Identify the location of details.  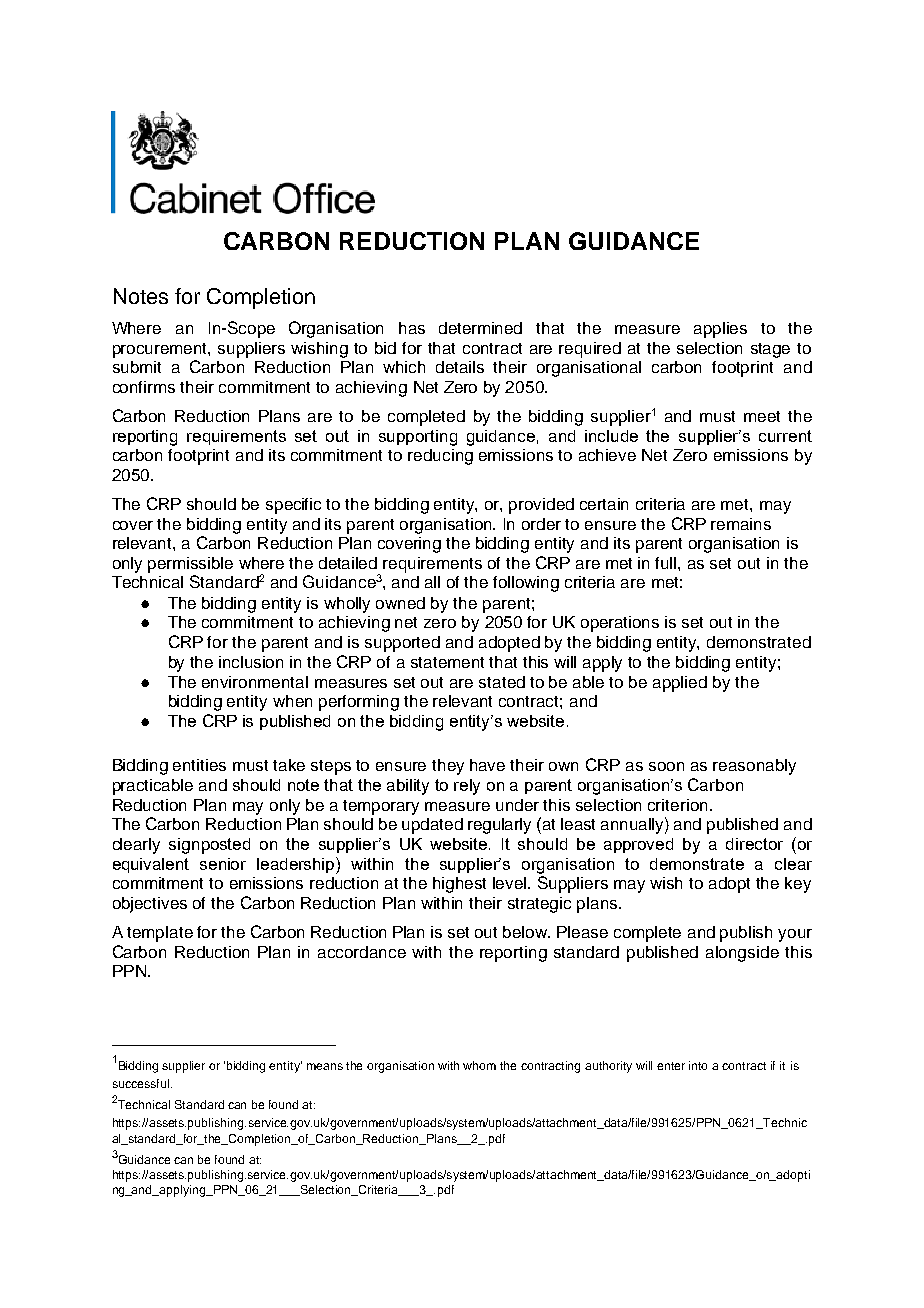
(460, 367).
